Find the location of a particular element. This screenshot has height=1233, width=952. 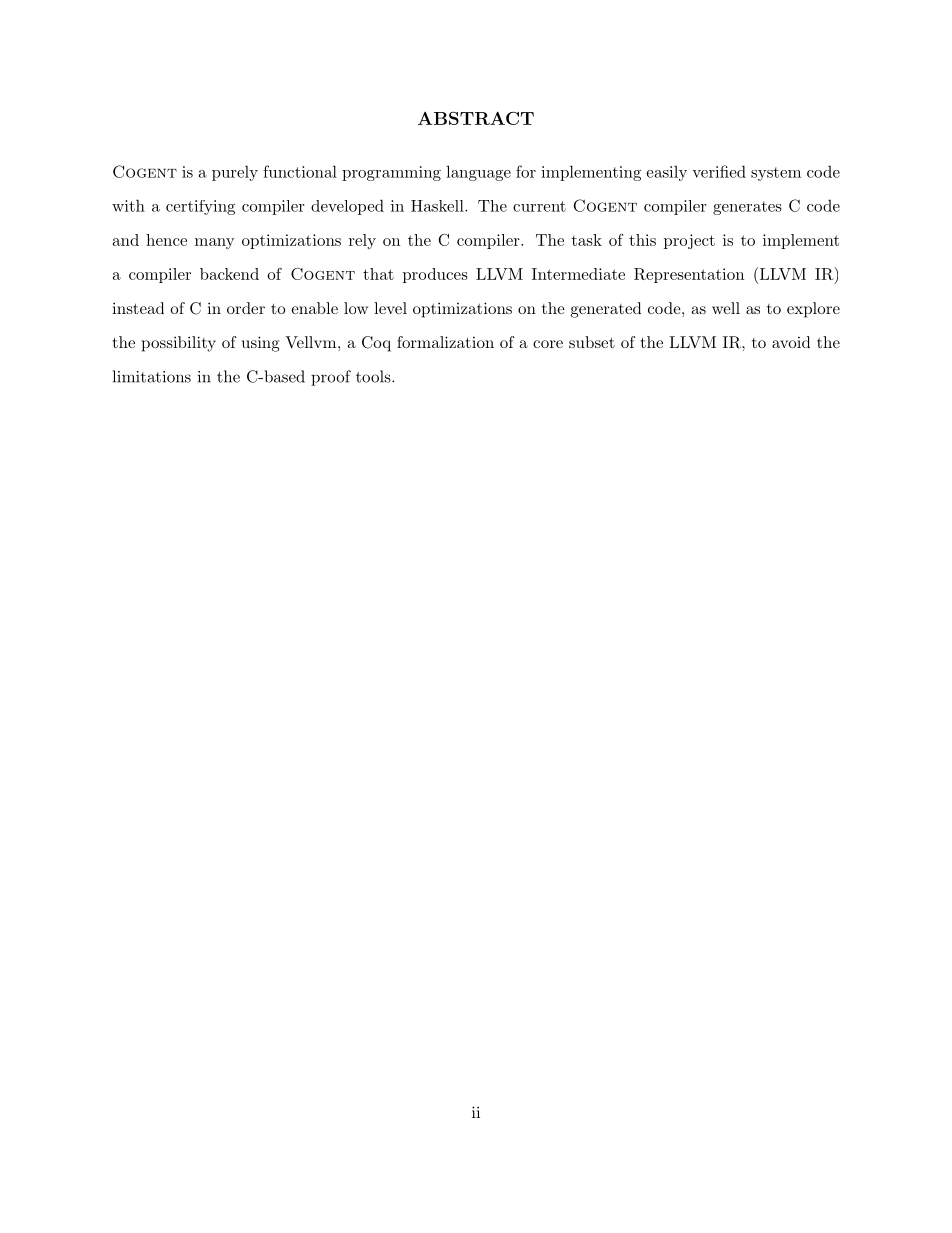

produces is located at coordinates (435, 275).
